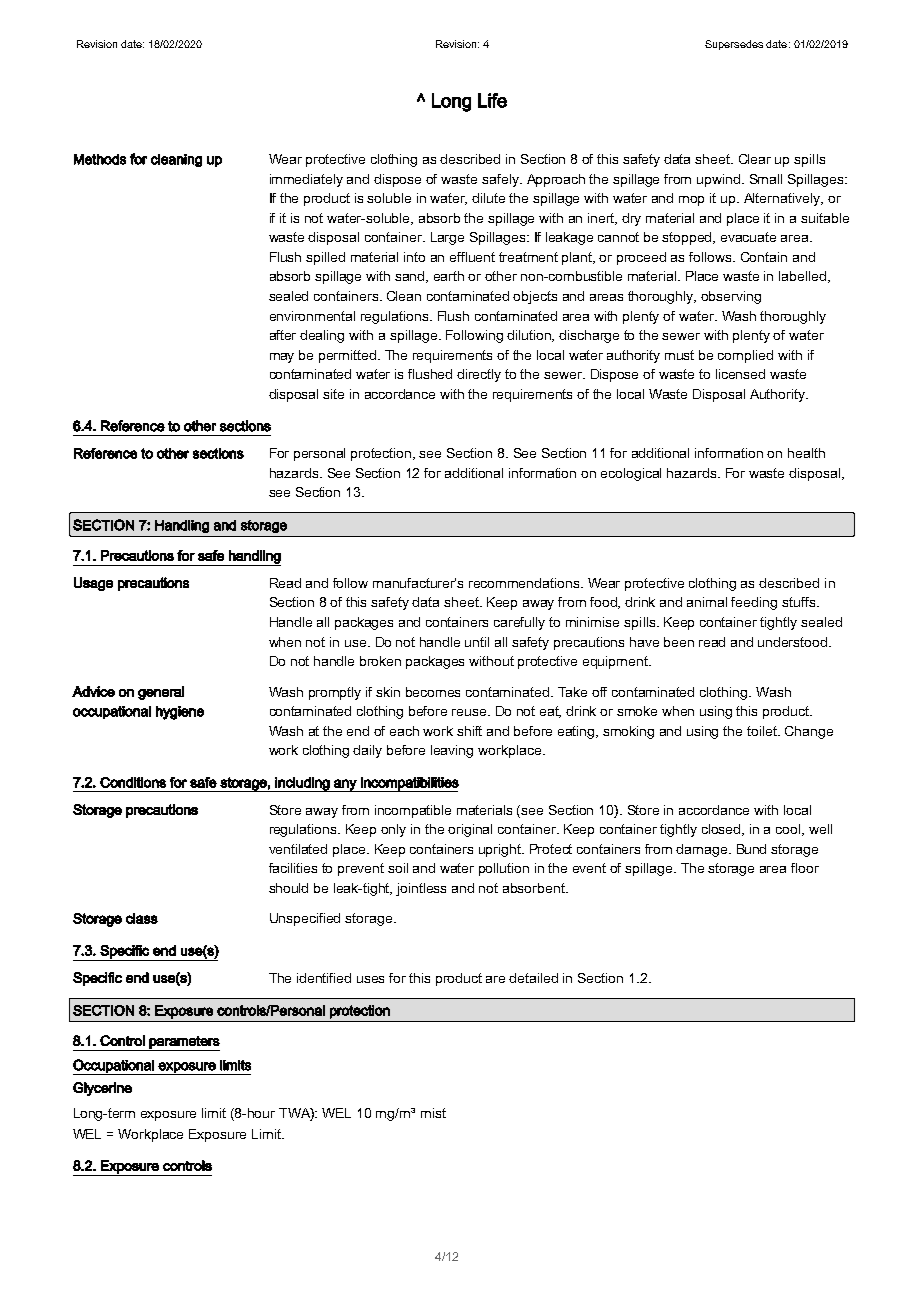 The height and width of the image is (1308, 924). What do you see at coordinates (433, 1113) in the image?
I see `mist` at bounding box center [433, 1113].
